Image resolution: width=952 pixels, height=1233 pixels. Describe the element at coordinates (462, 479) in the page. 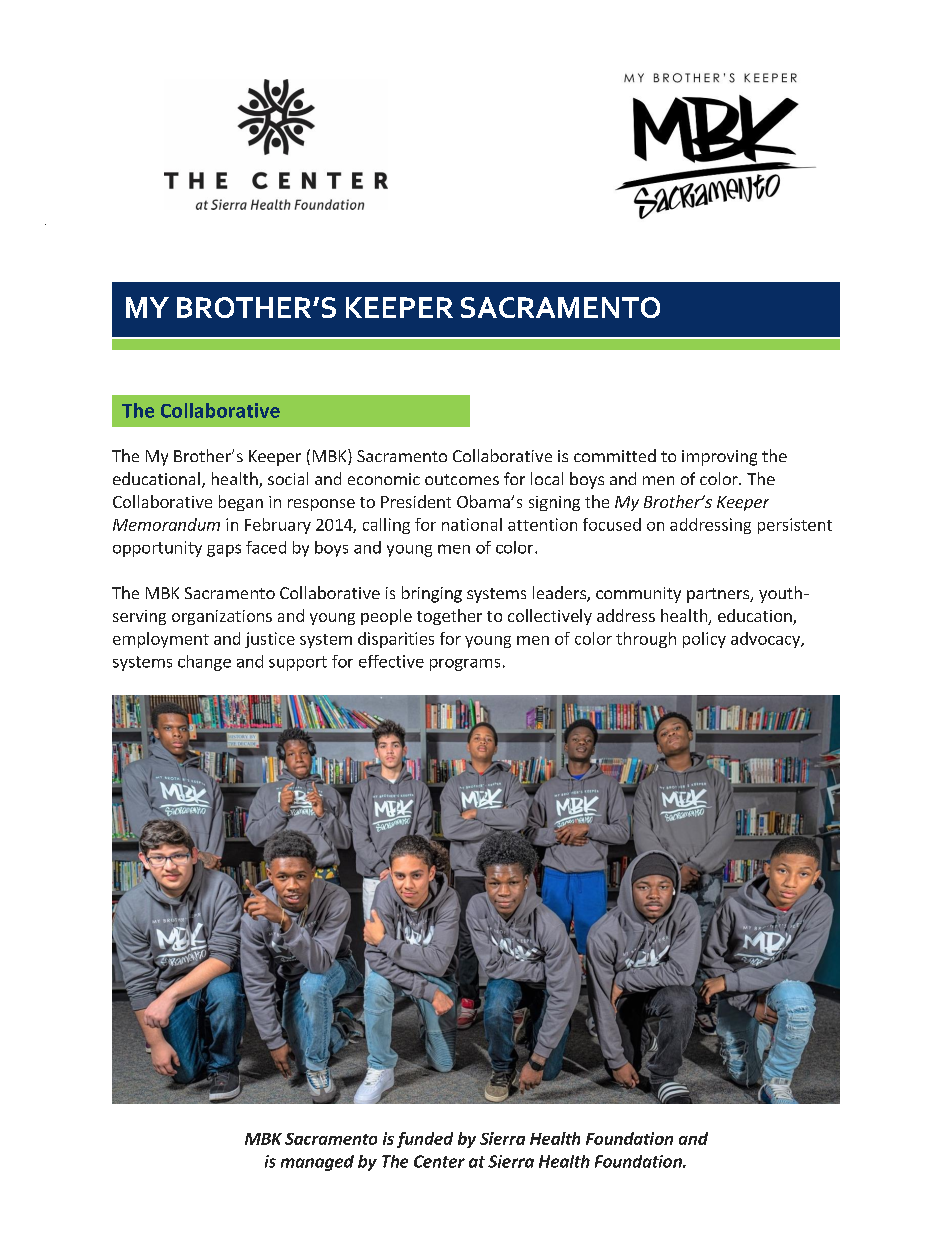

I see `outcomes` at that location.
